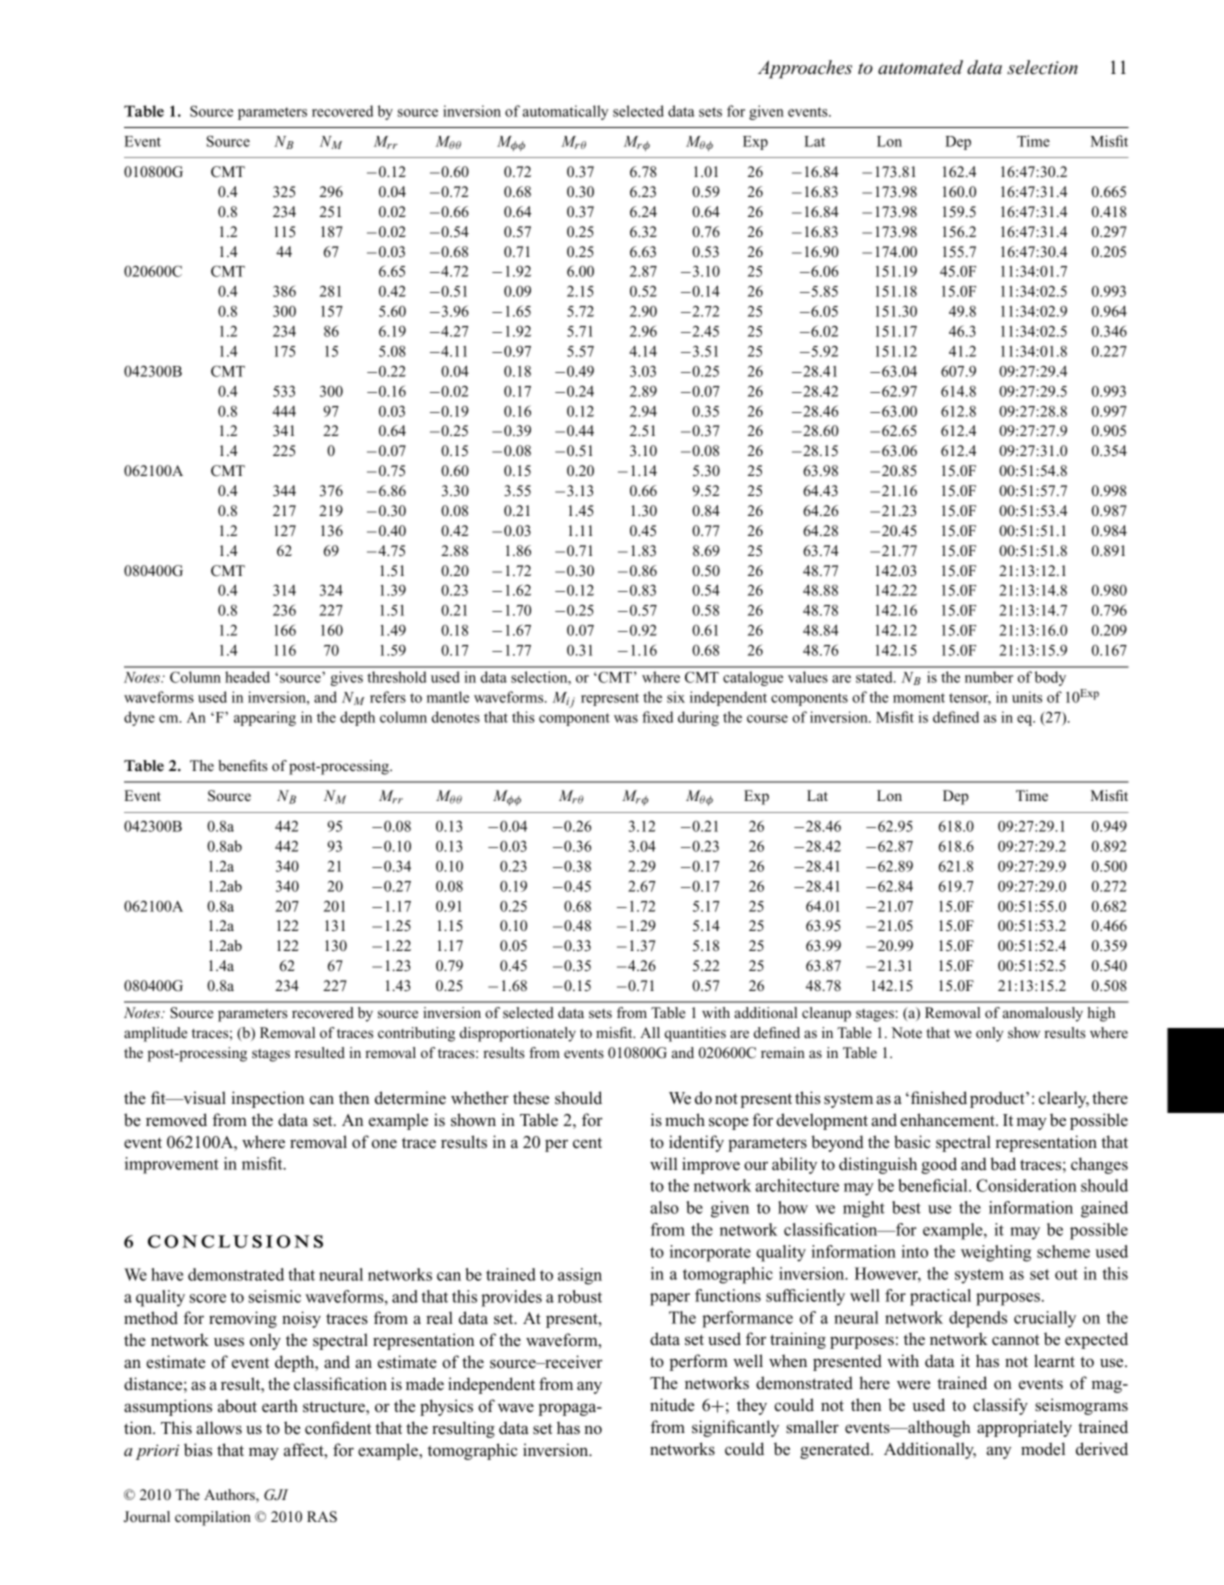 This screenshot has height=1585, width=1224. What do you see at coordinates (1043, 1014) in the screenshot?
I see `anomalously` at bounding box center [1043, 1014].
